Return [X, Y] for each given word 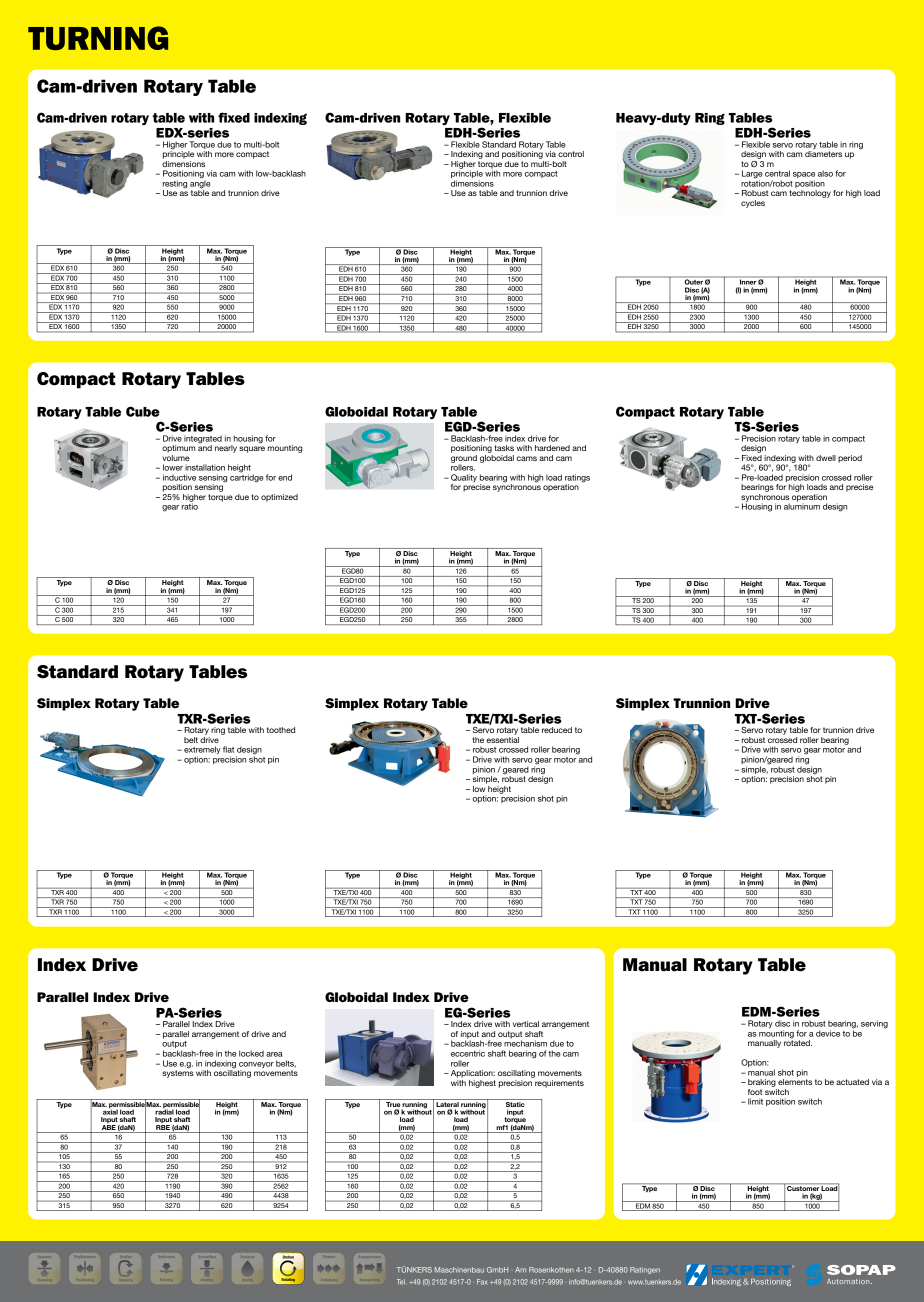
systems [178, 1073]
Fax [482, 1282]
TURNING [98, 38]
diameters [823, 154]
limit [755, 1101]
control [571, 154]
